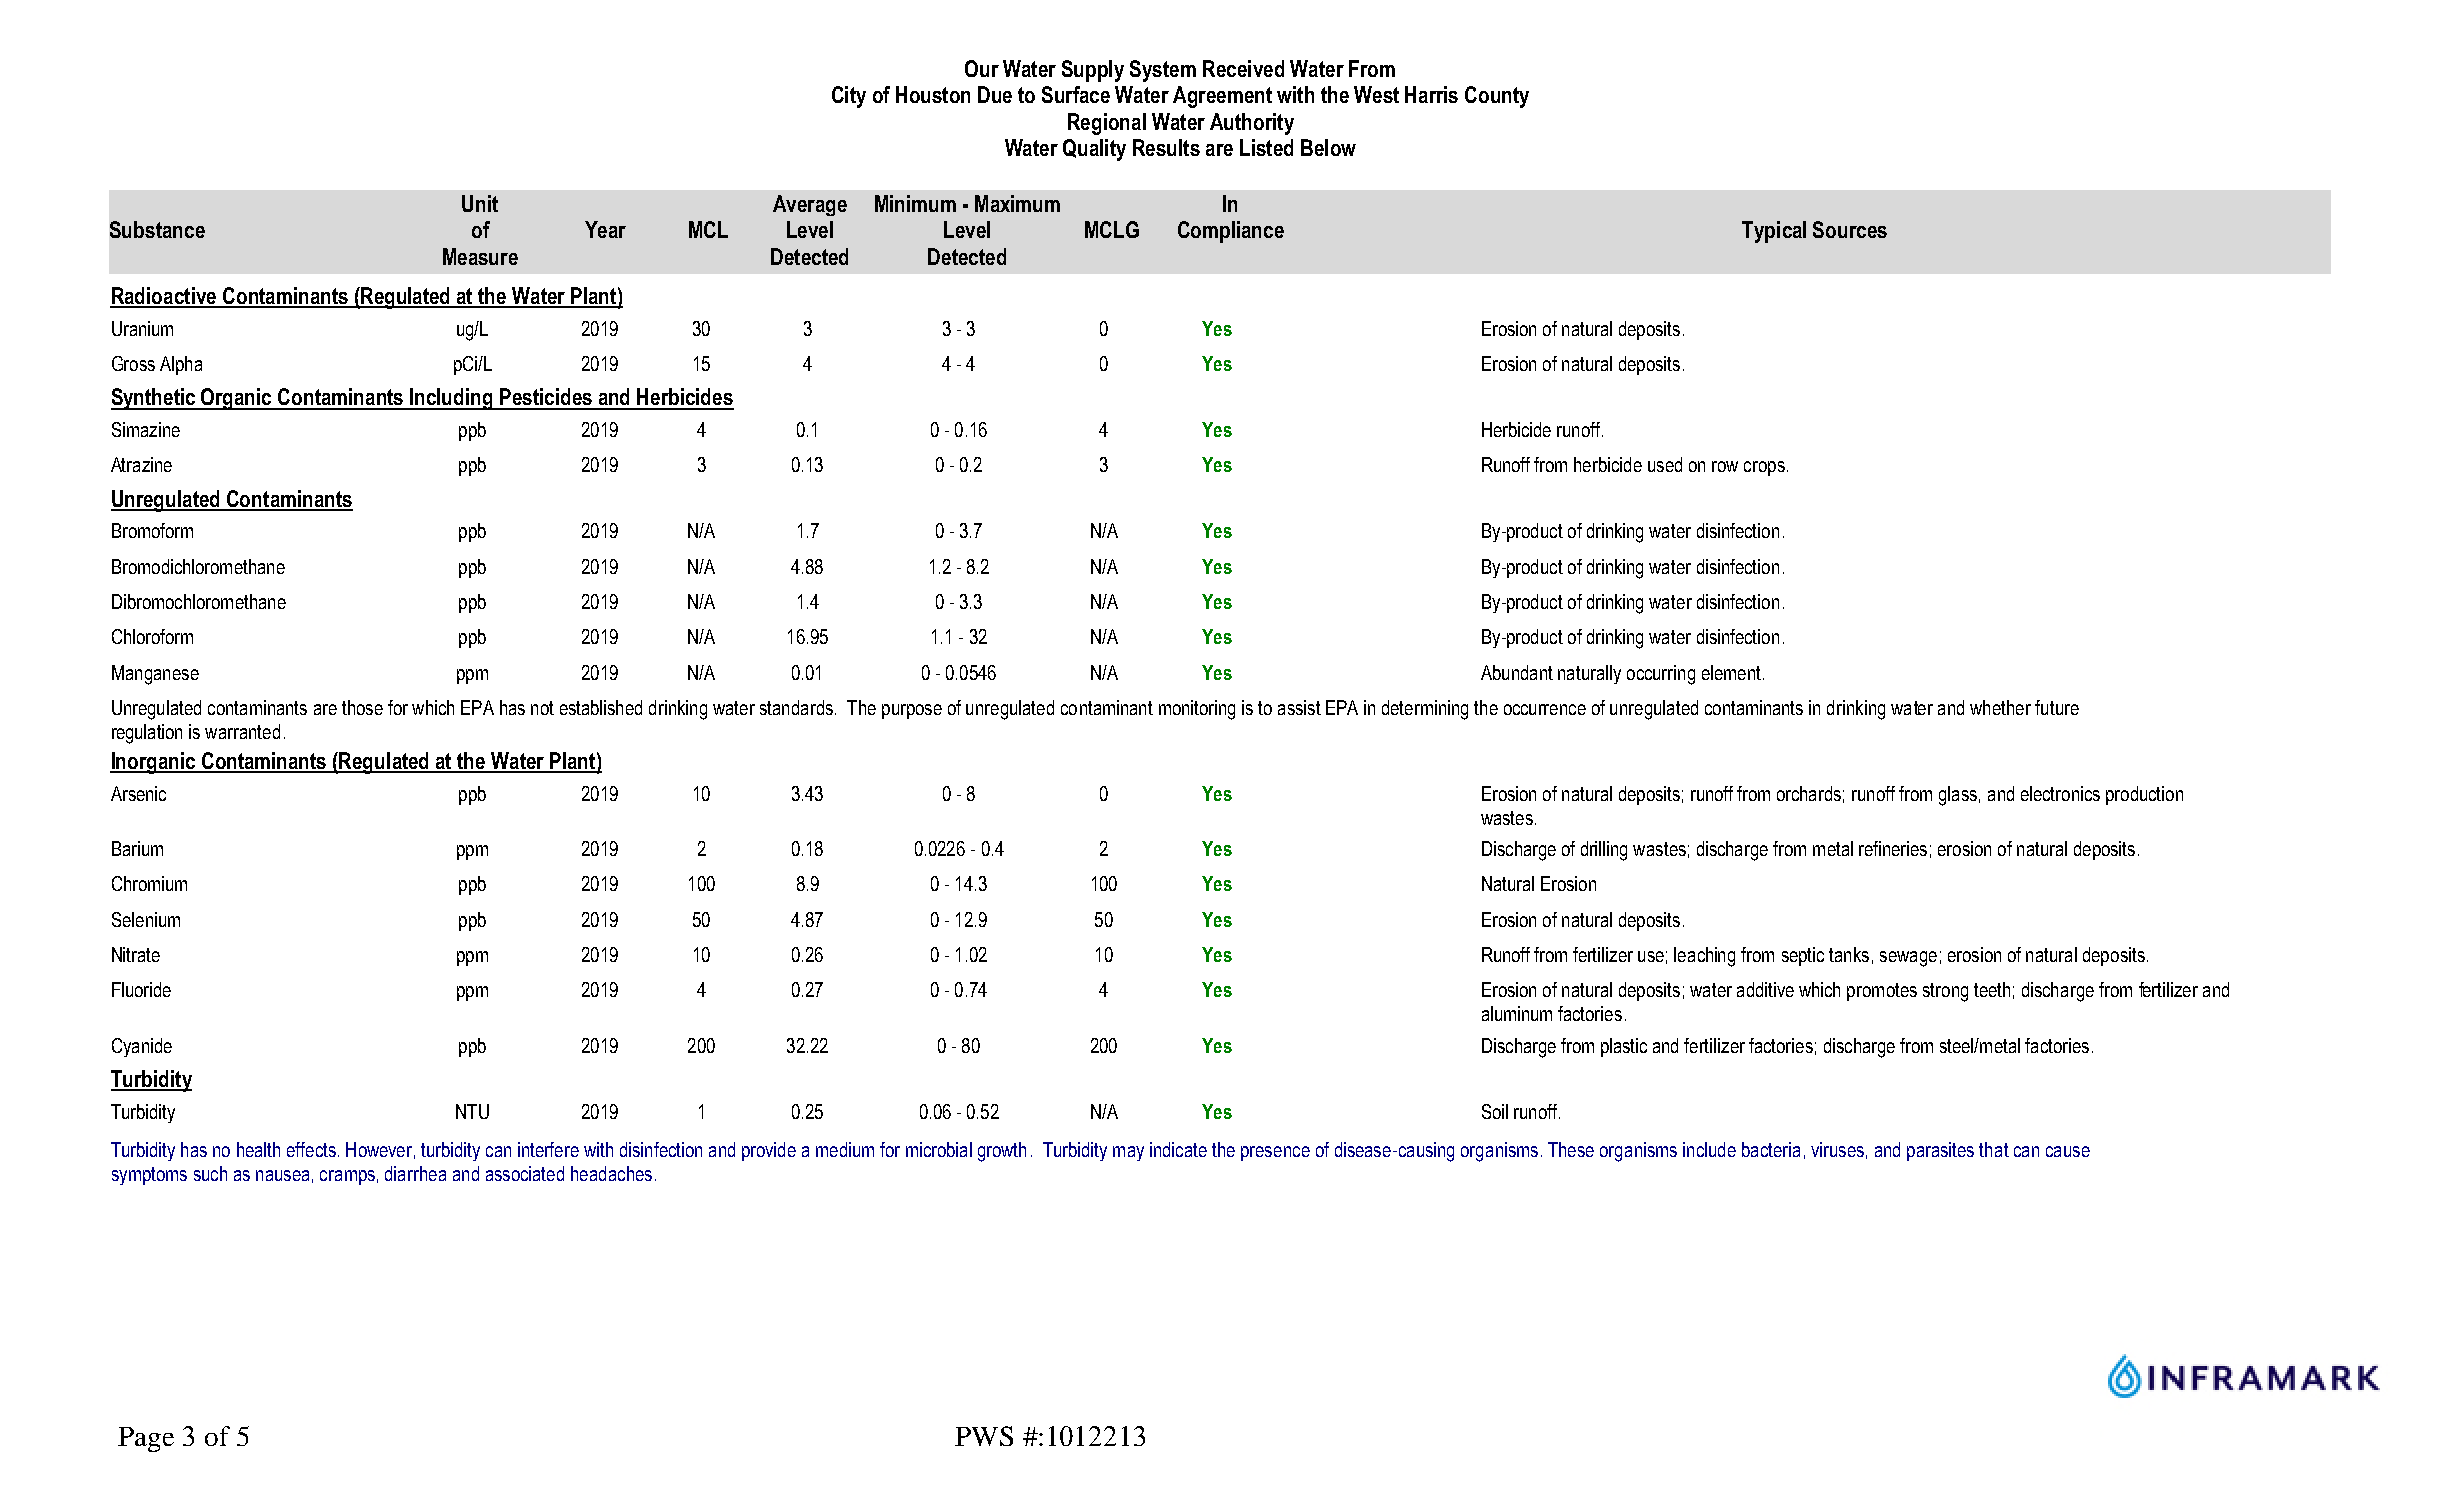 The image size is (2448, 1486). I want to click on viruses, so click(1837, 1149).
